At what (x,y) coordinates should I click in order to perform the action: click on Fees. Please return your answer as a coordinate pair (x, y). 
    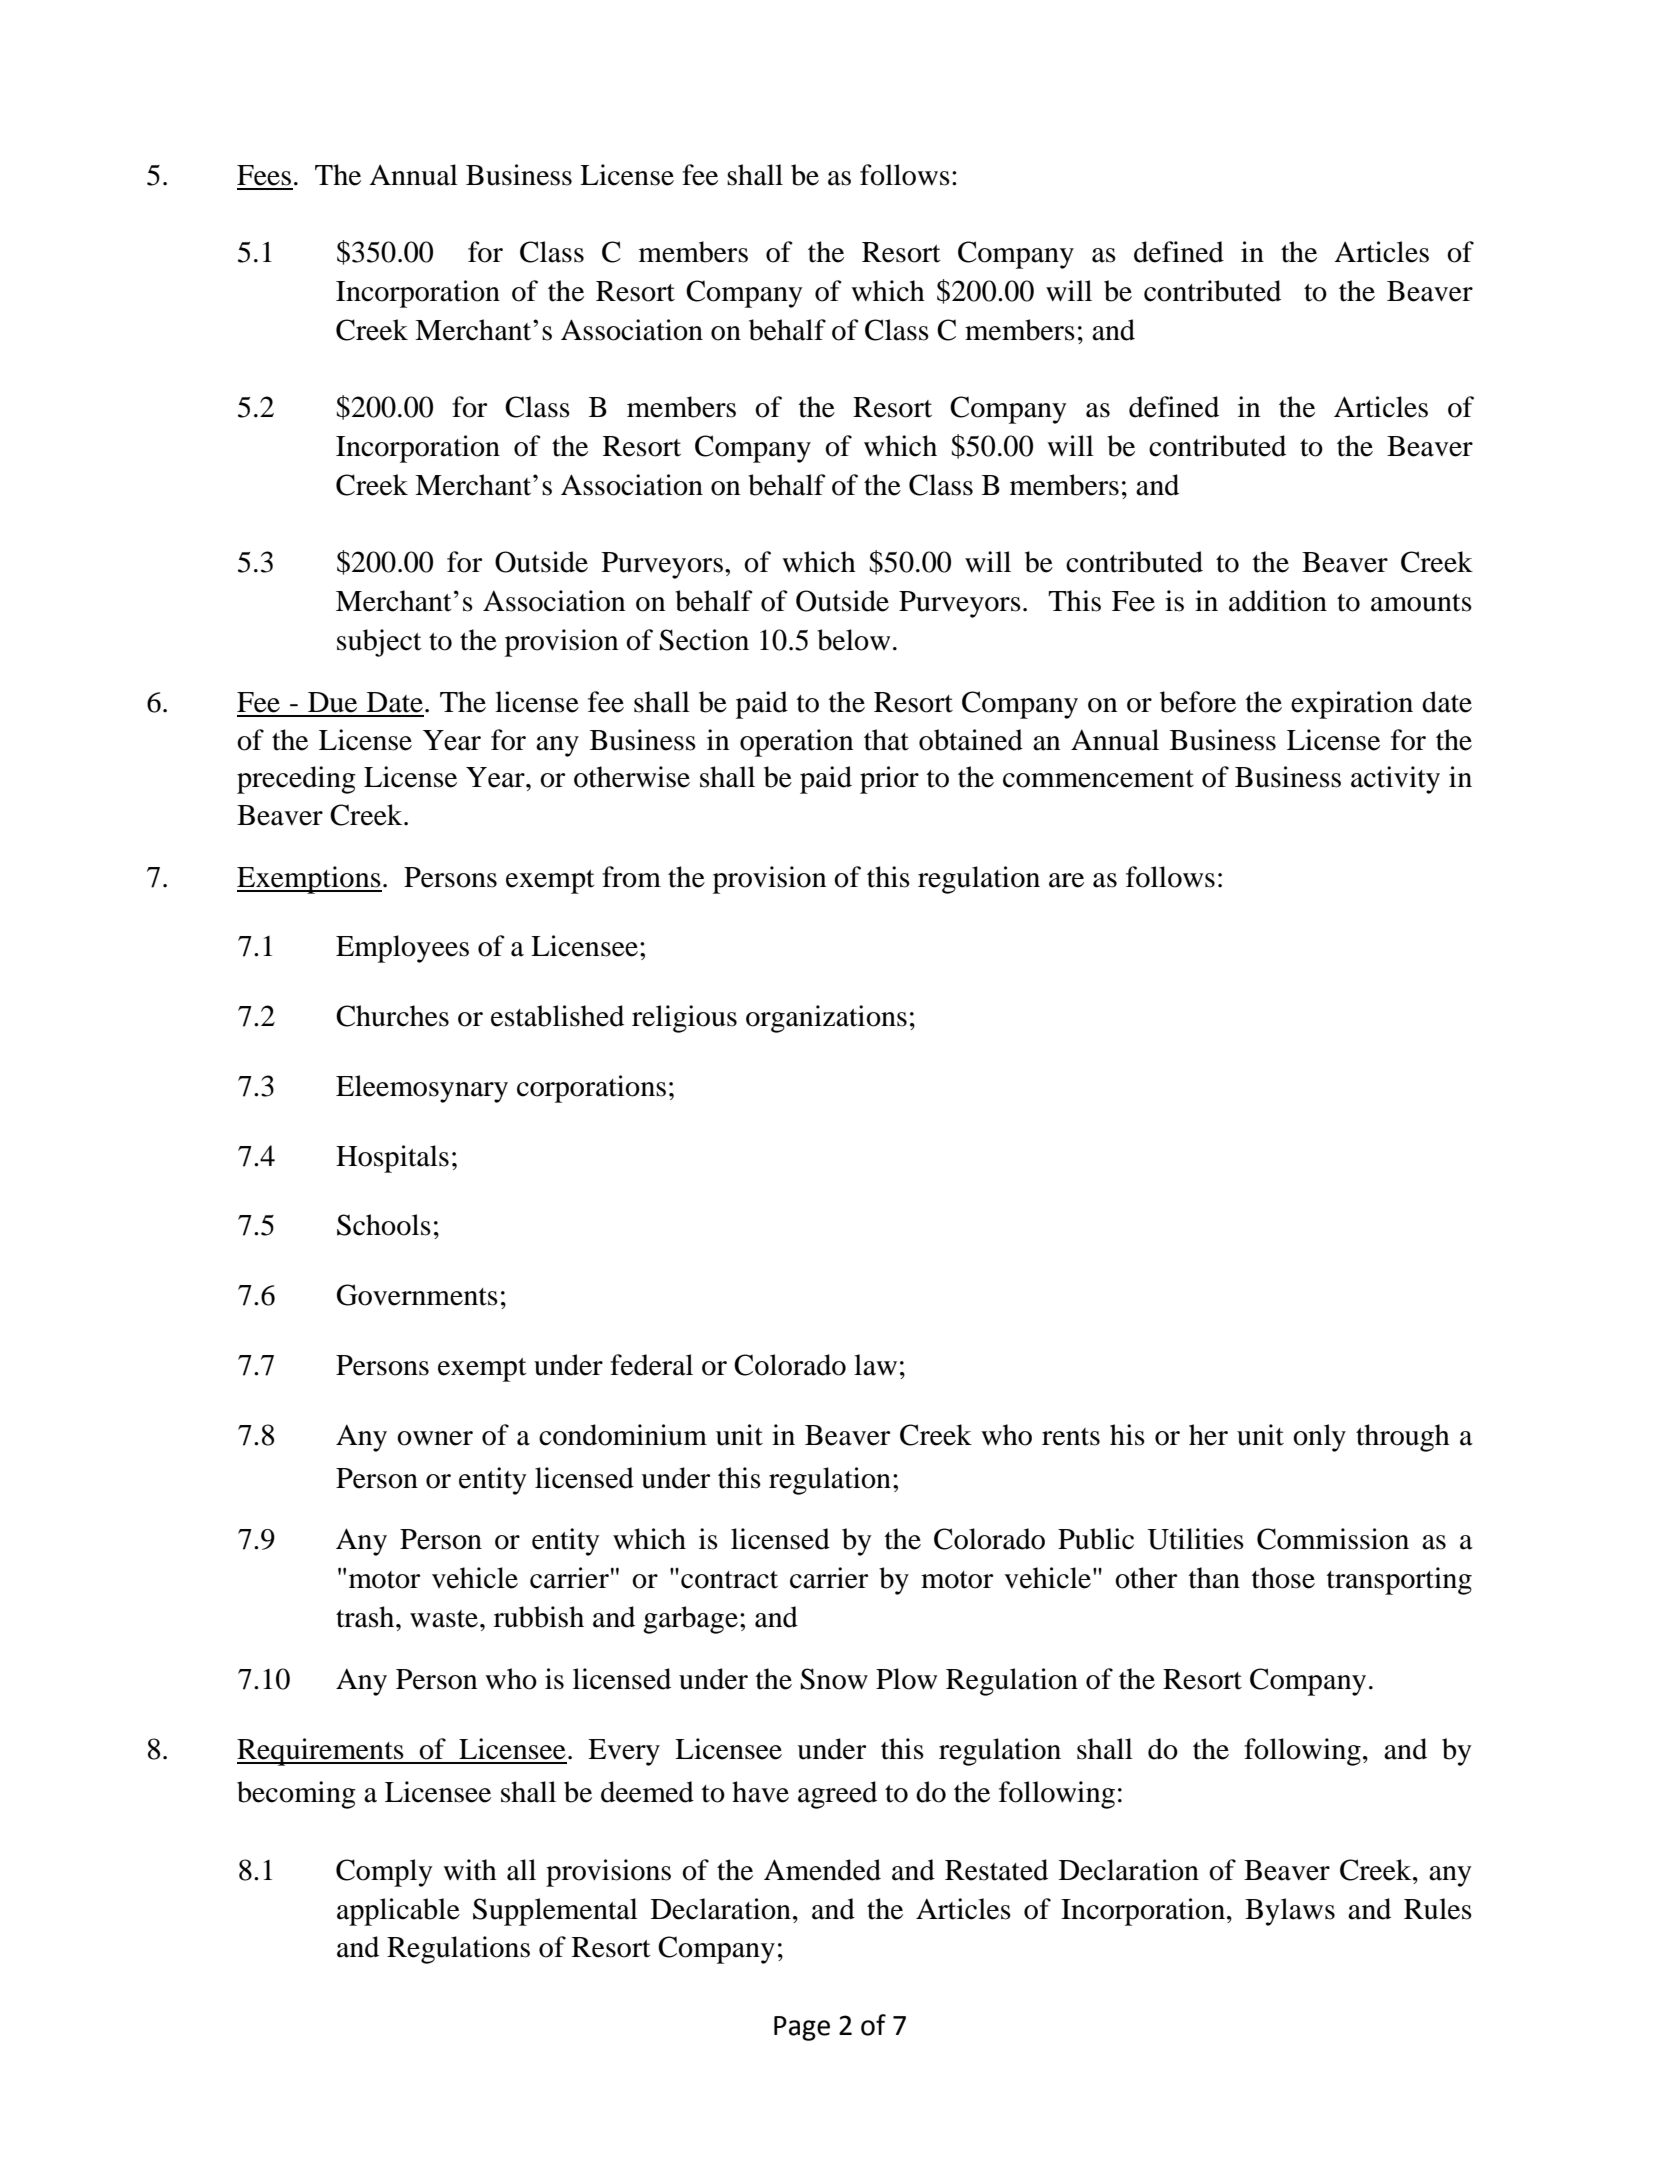
    Looking at the image, I should click on (264, 175).
